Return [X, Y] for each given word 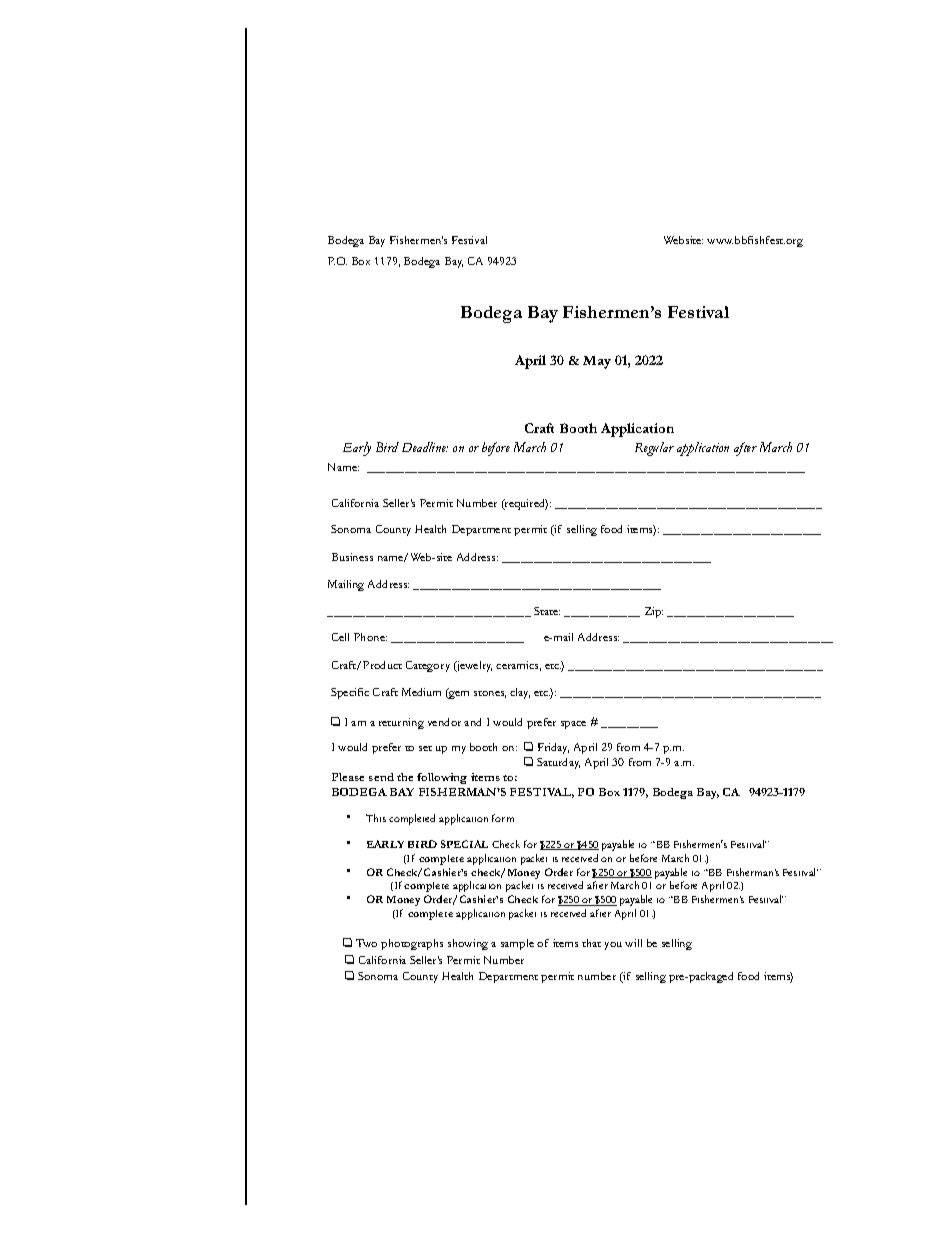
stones [490, 694]
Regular [654, 449]
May [597, 362]
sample [517, 944]
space [573, 725]
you [613, 946]
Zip [654, 612]
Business [352, 557]
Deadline [425, 447]
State [547, 611]
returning [401, 723]
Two [366, 943]
